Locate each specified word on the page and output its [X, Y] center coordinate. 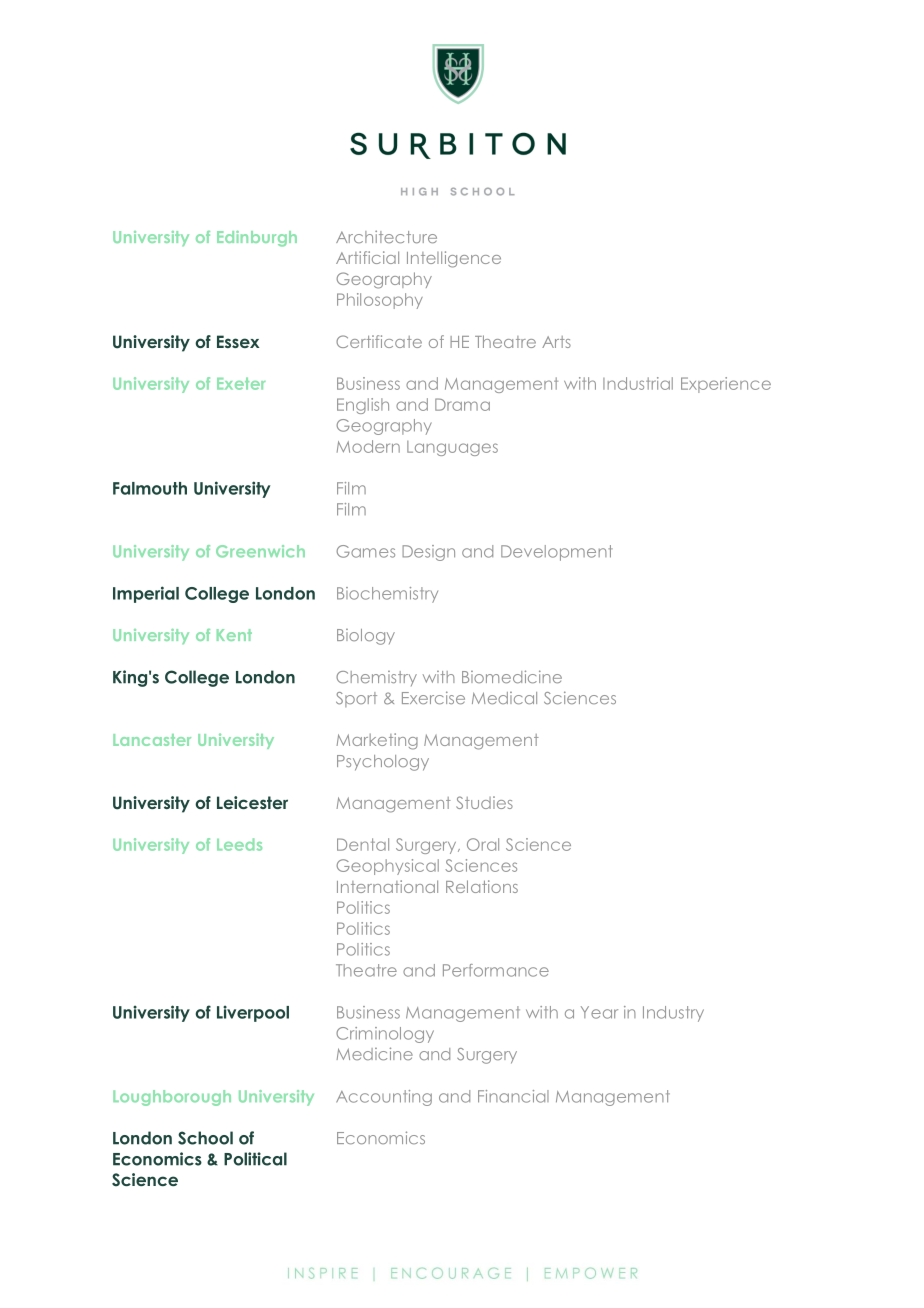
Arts [556, 342]
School [205, 1138]
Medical [504, 698]
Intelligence [454, 259]
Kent [234, 635]
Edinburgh [257, 239]
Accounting [384, 1098]
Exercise [433, 697]
